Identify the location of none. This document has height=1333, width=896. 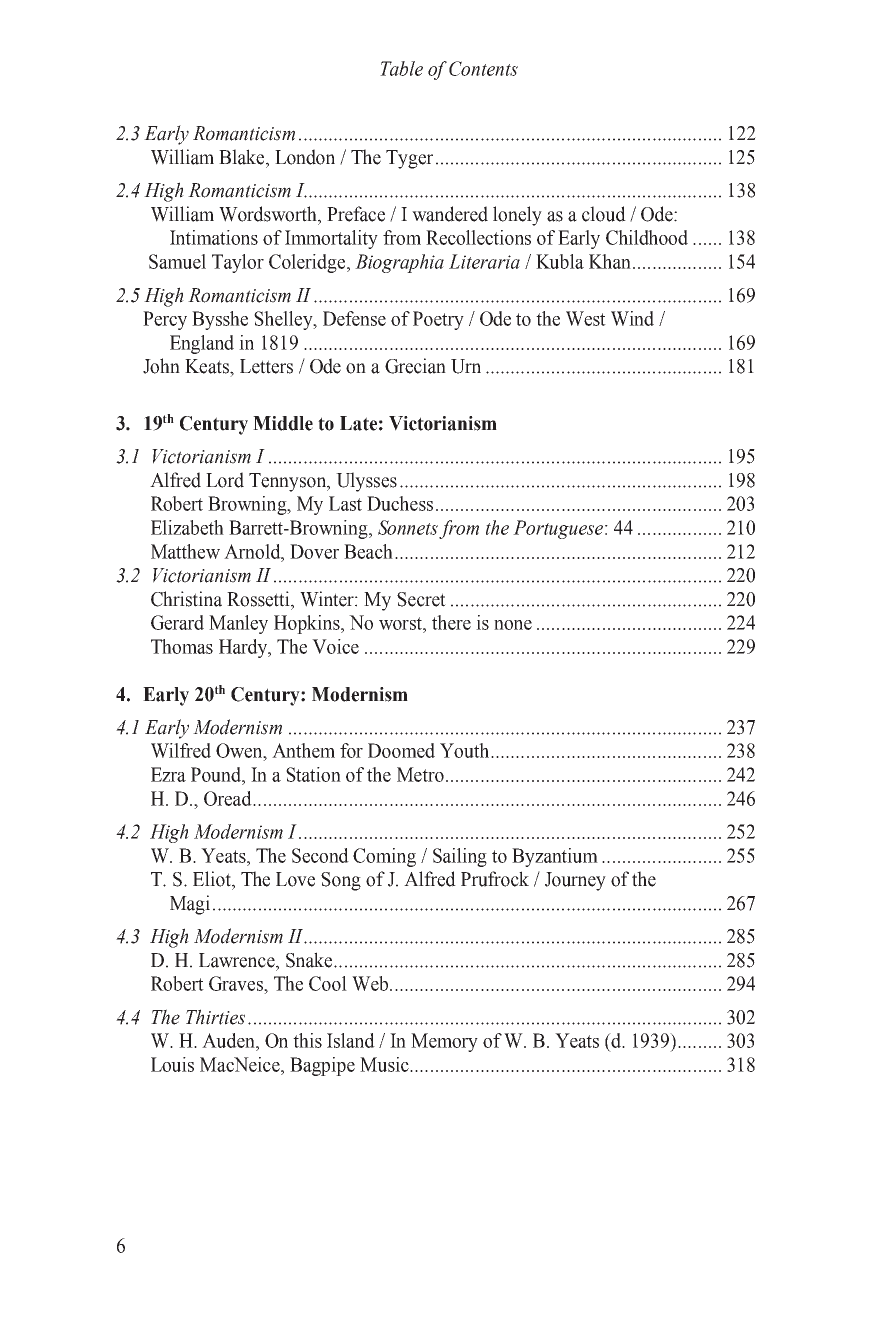
(513, 625).
